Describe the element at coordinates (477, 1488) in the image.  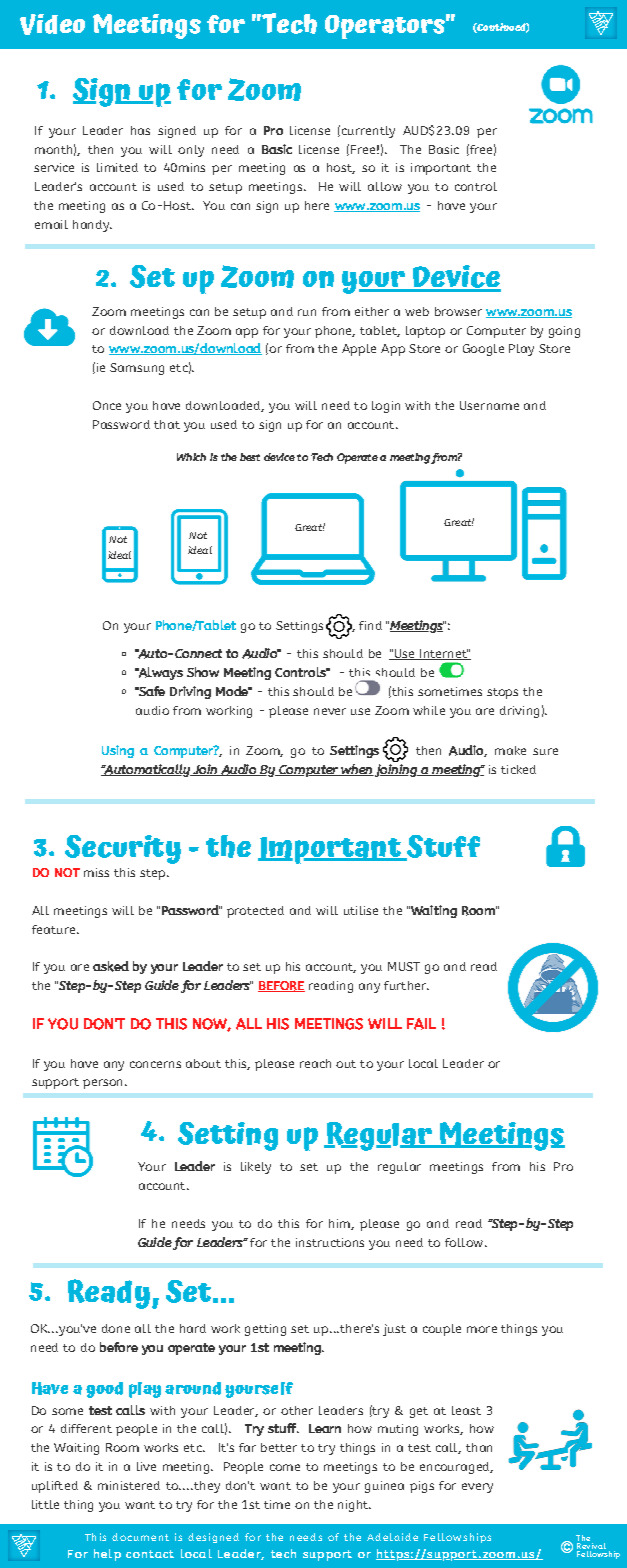
I see `every` at that location.
